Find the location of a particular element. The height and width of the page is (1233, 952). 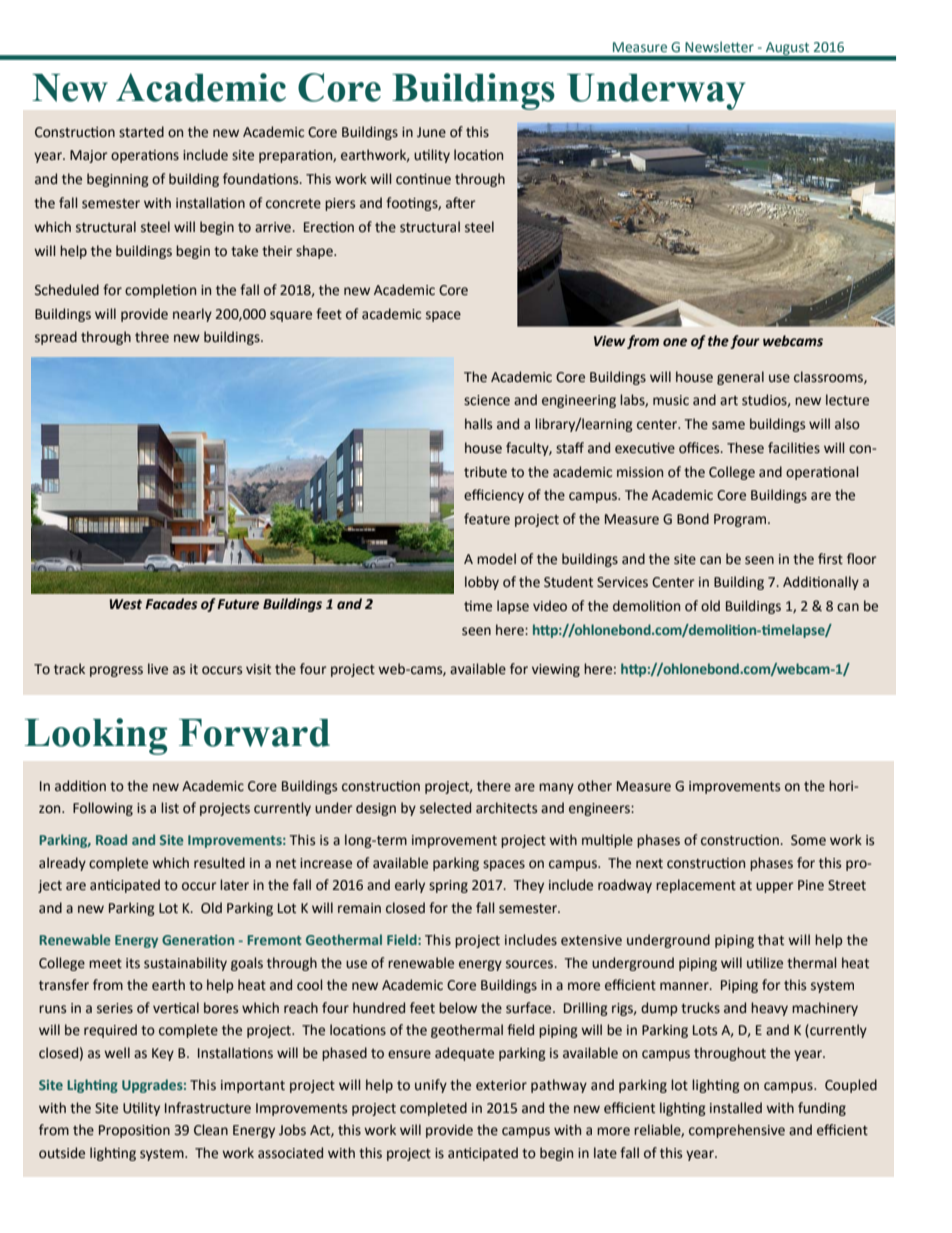

Facades is located at coordinates (171, 604).
